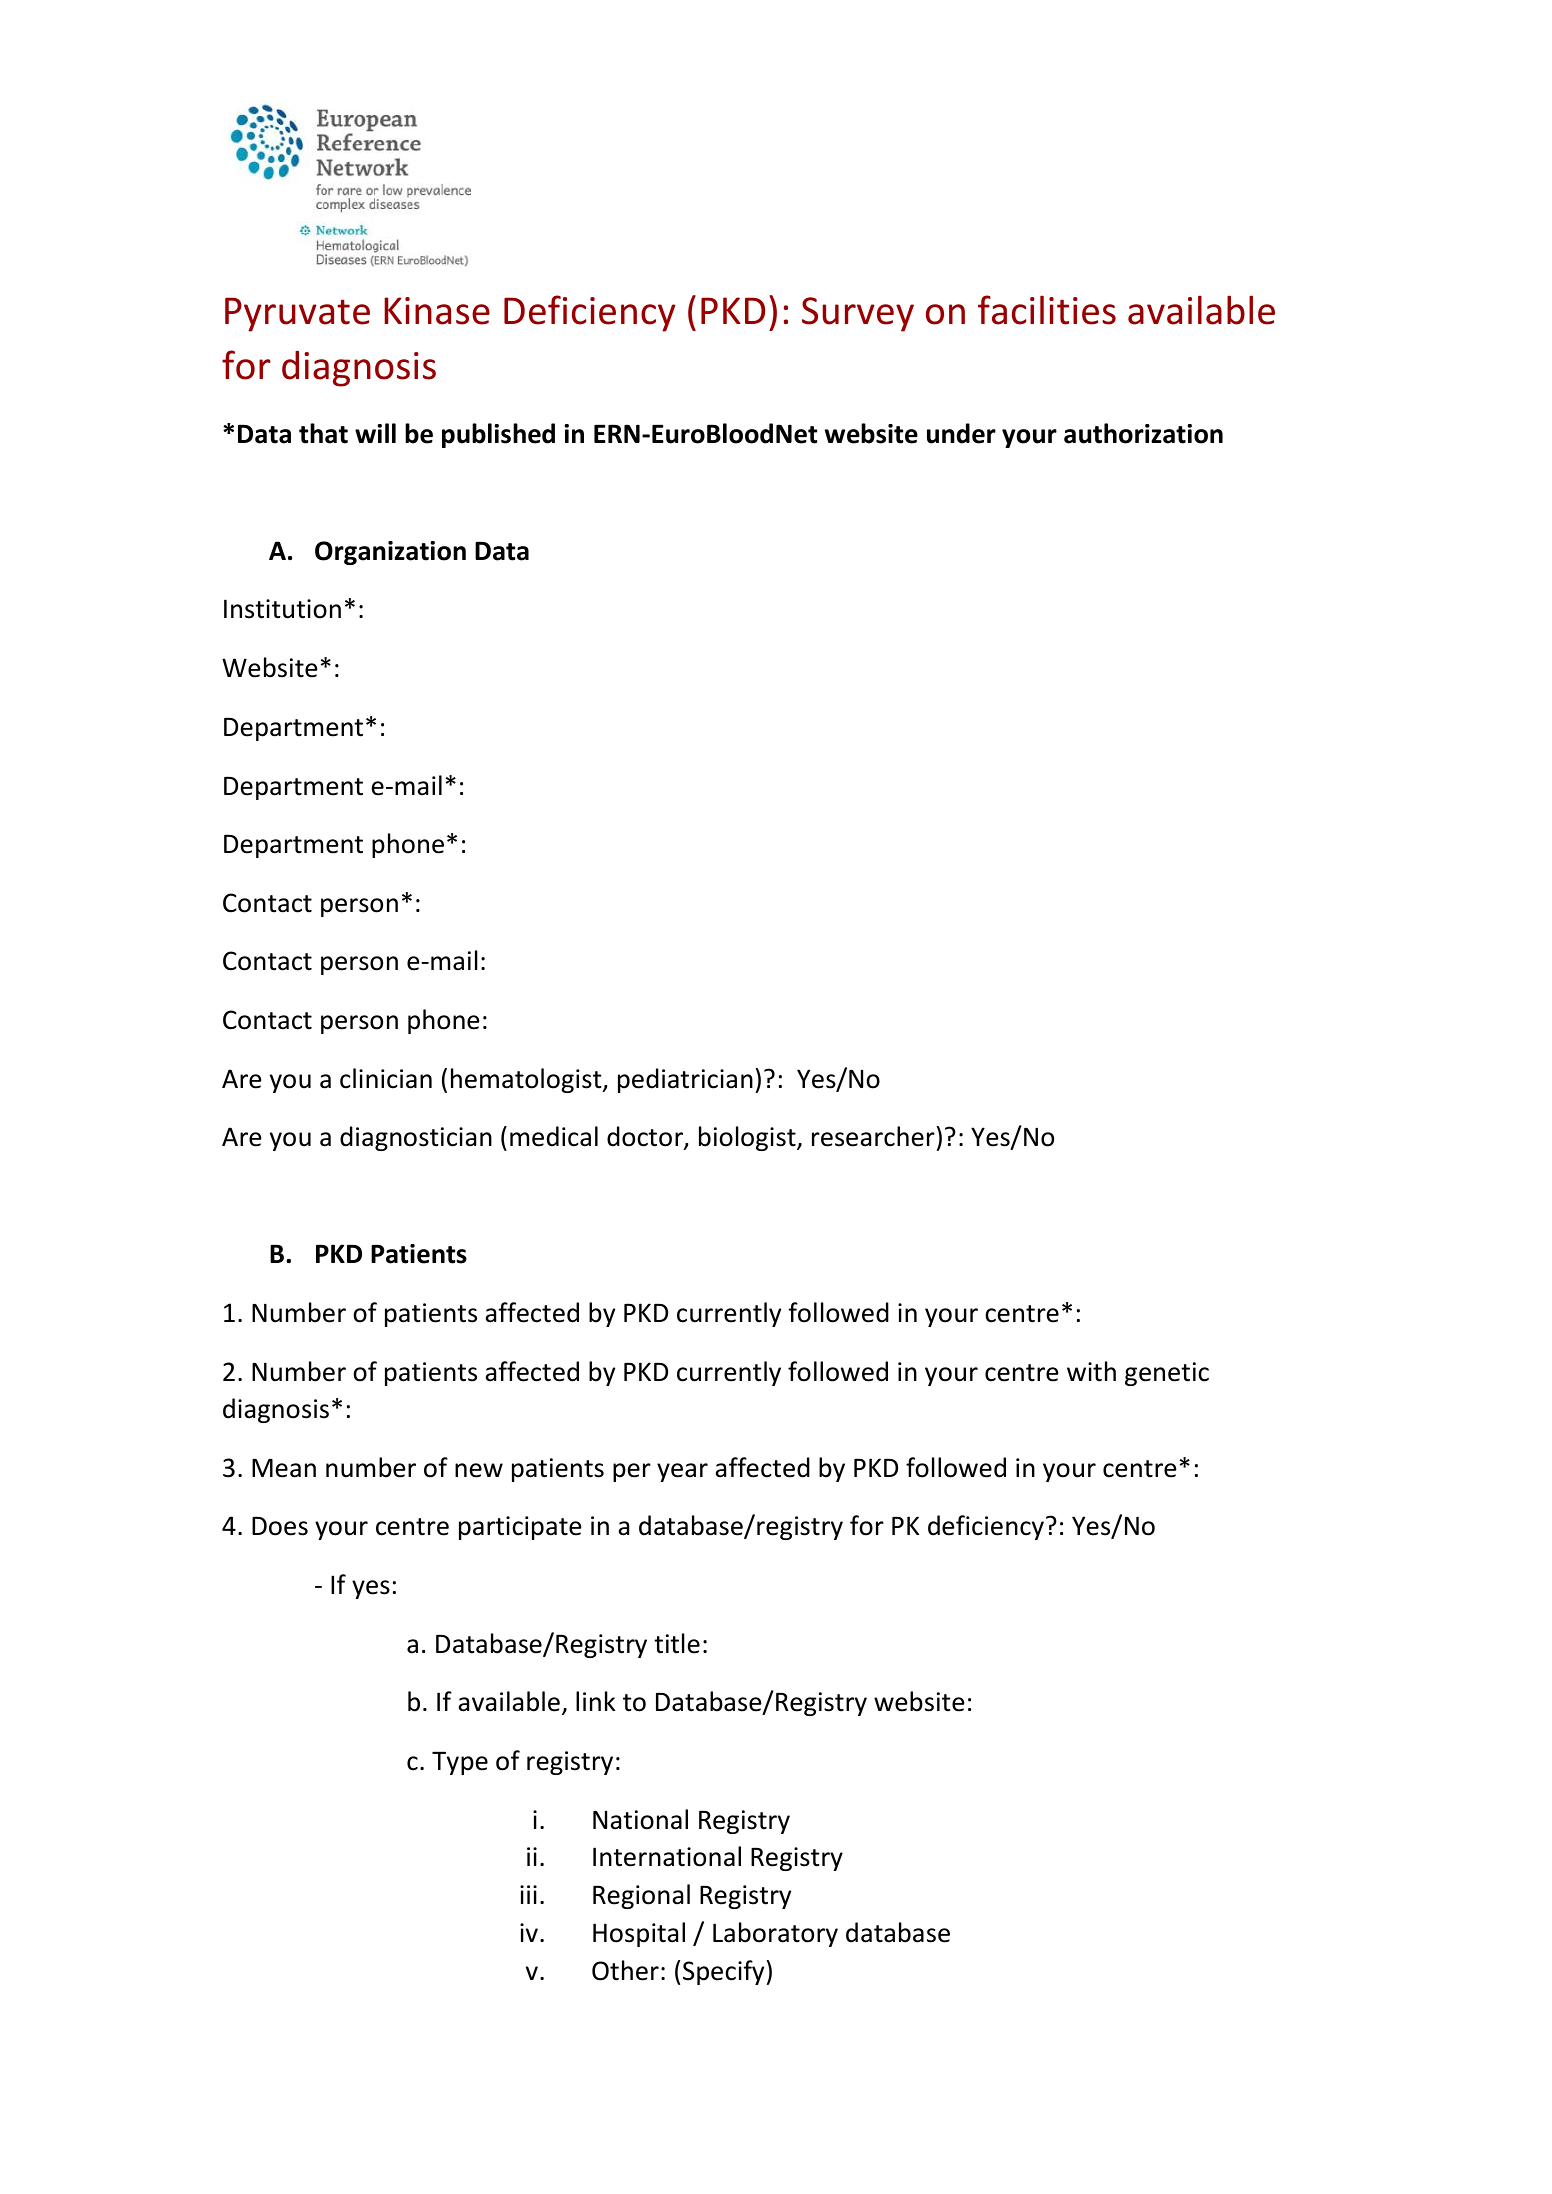  Describe the element at coordinates (437, 311) in the screenshot. I see `Kinase` at that location.
